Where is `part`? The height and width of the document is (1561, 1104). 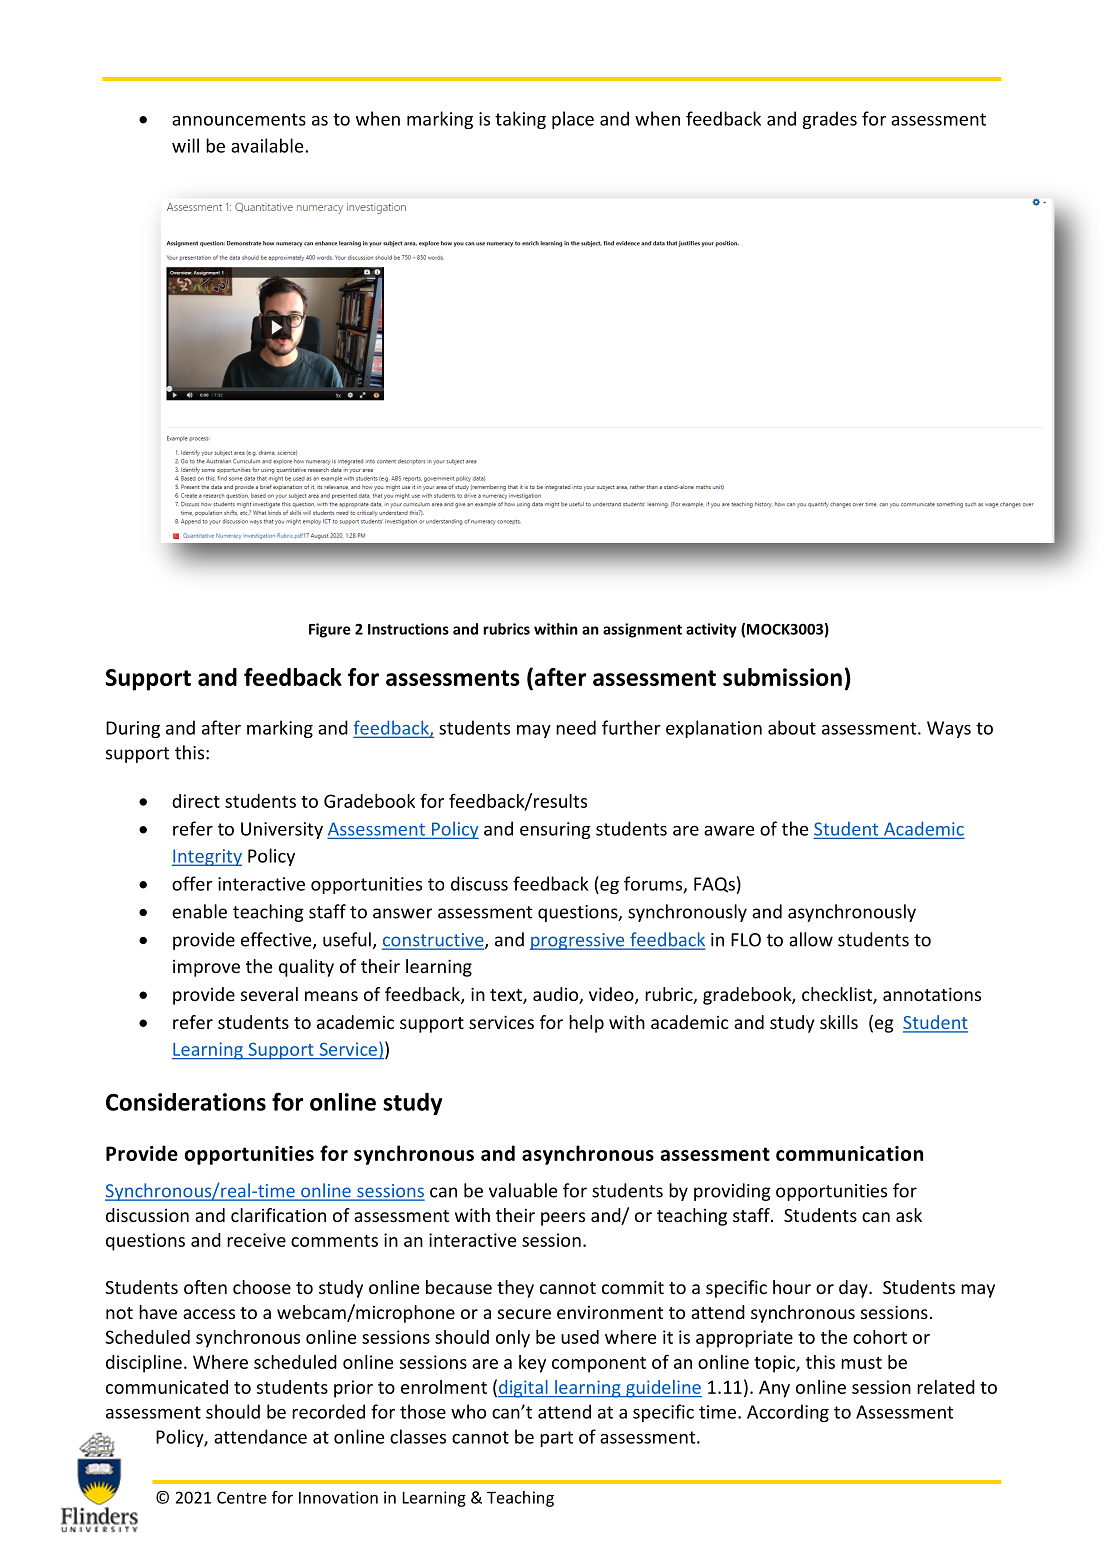 part is located at coordinates (556, 1439).
